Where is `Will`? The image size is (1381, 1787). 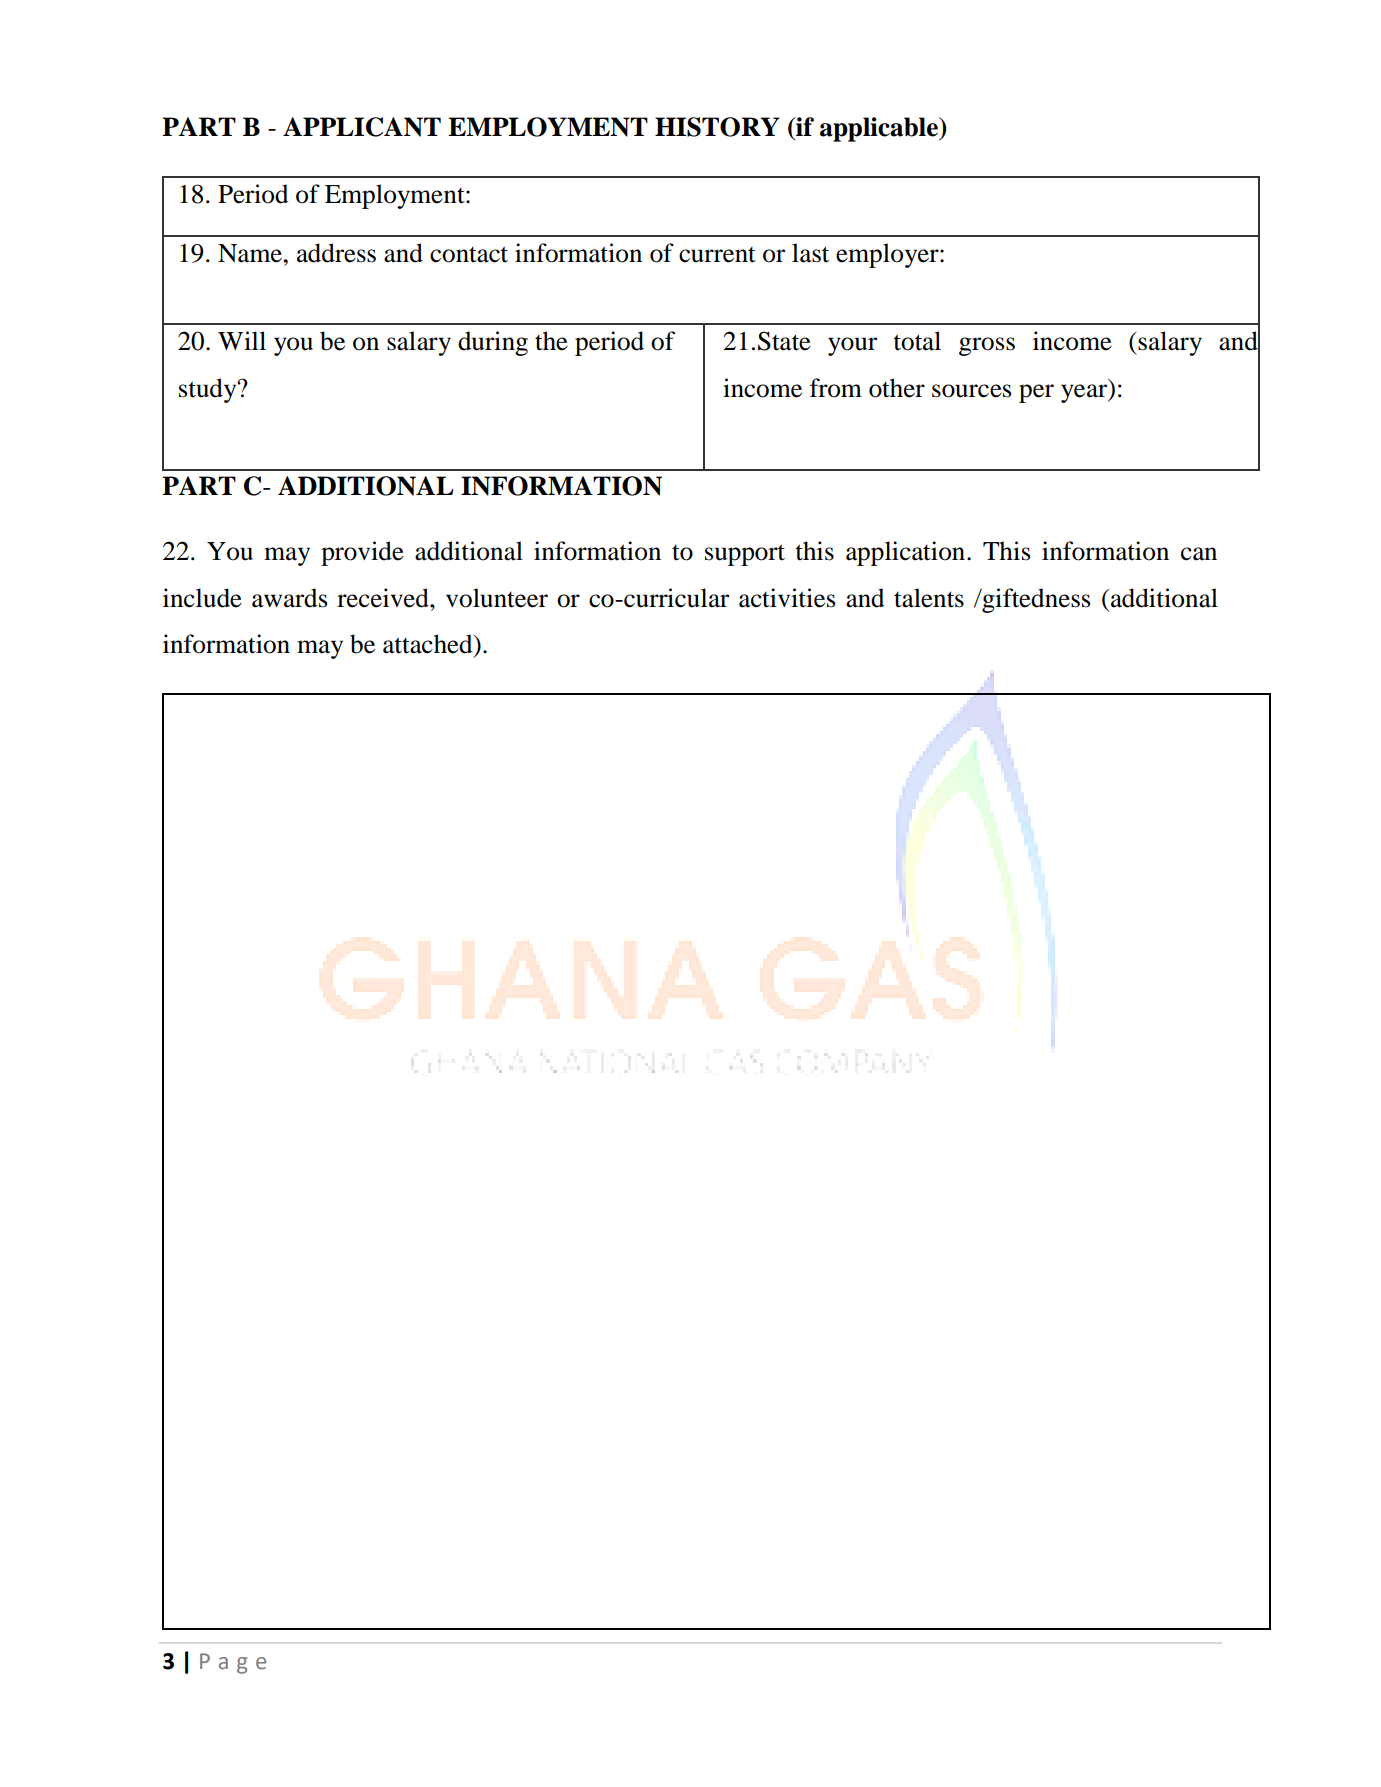
Will is located at coordinates (242, 340).
